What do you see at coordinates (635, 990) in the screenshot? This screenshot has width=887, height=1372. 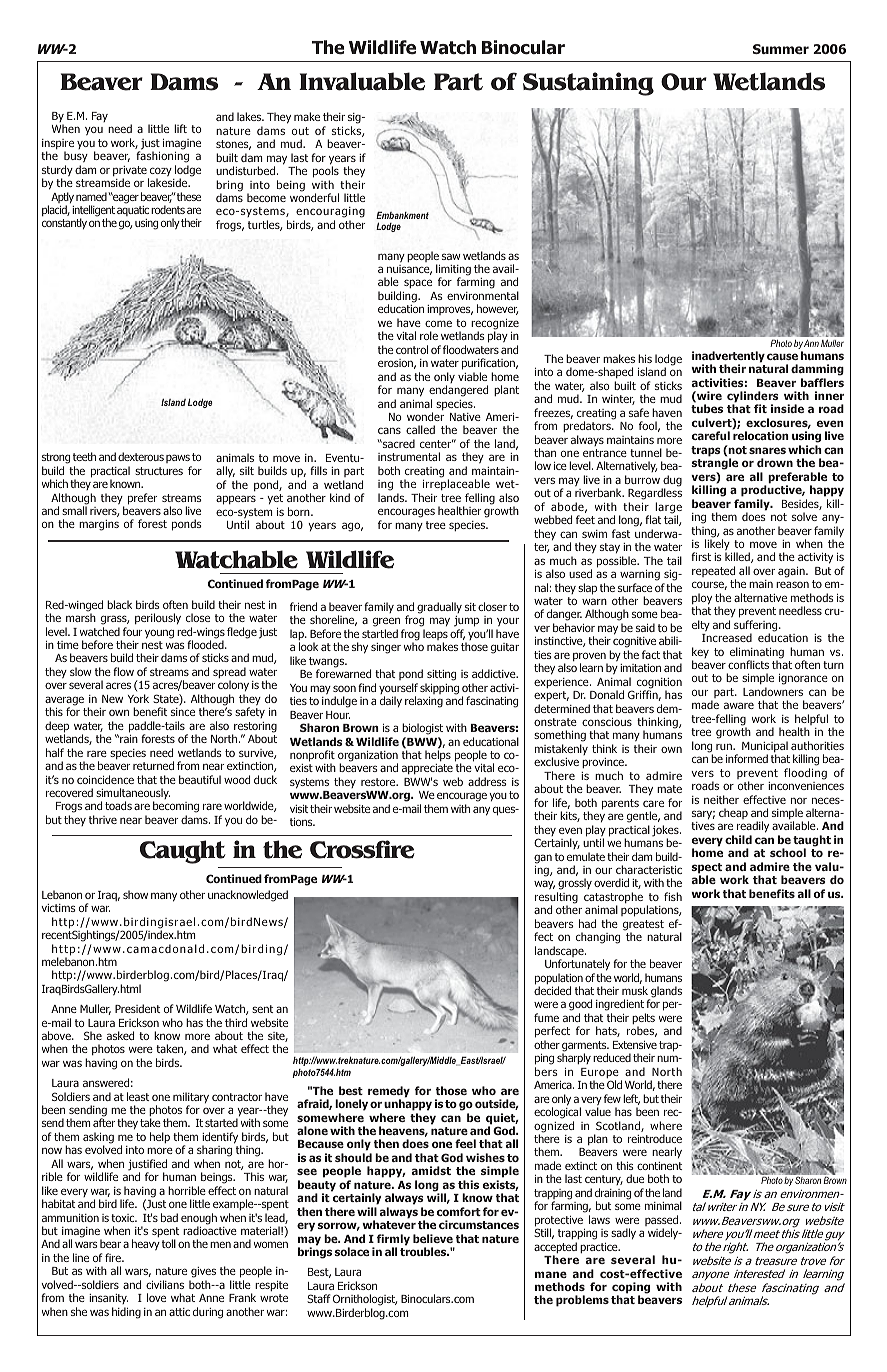 I see `musk` at bounding box center [635, 990].
